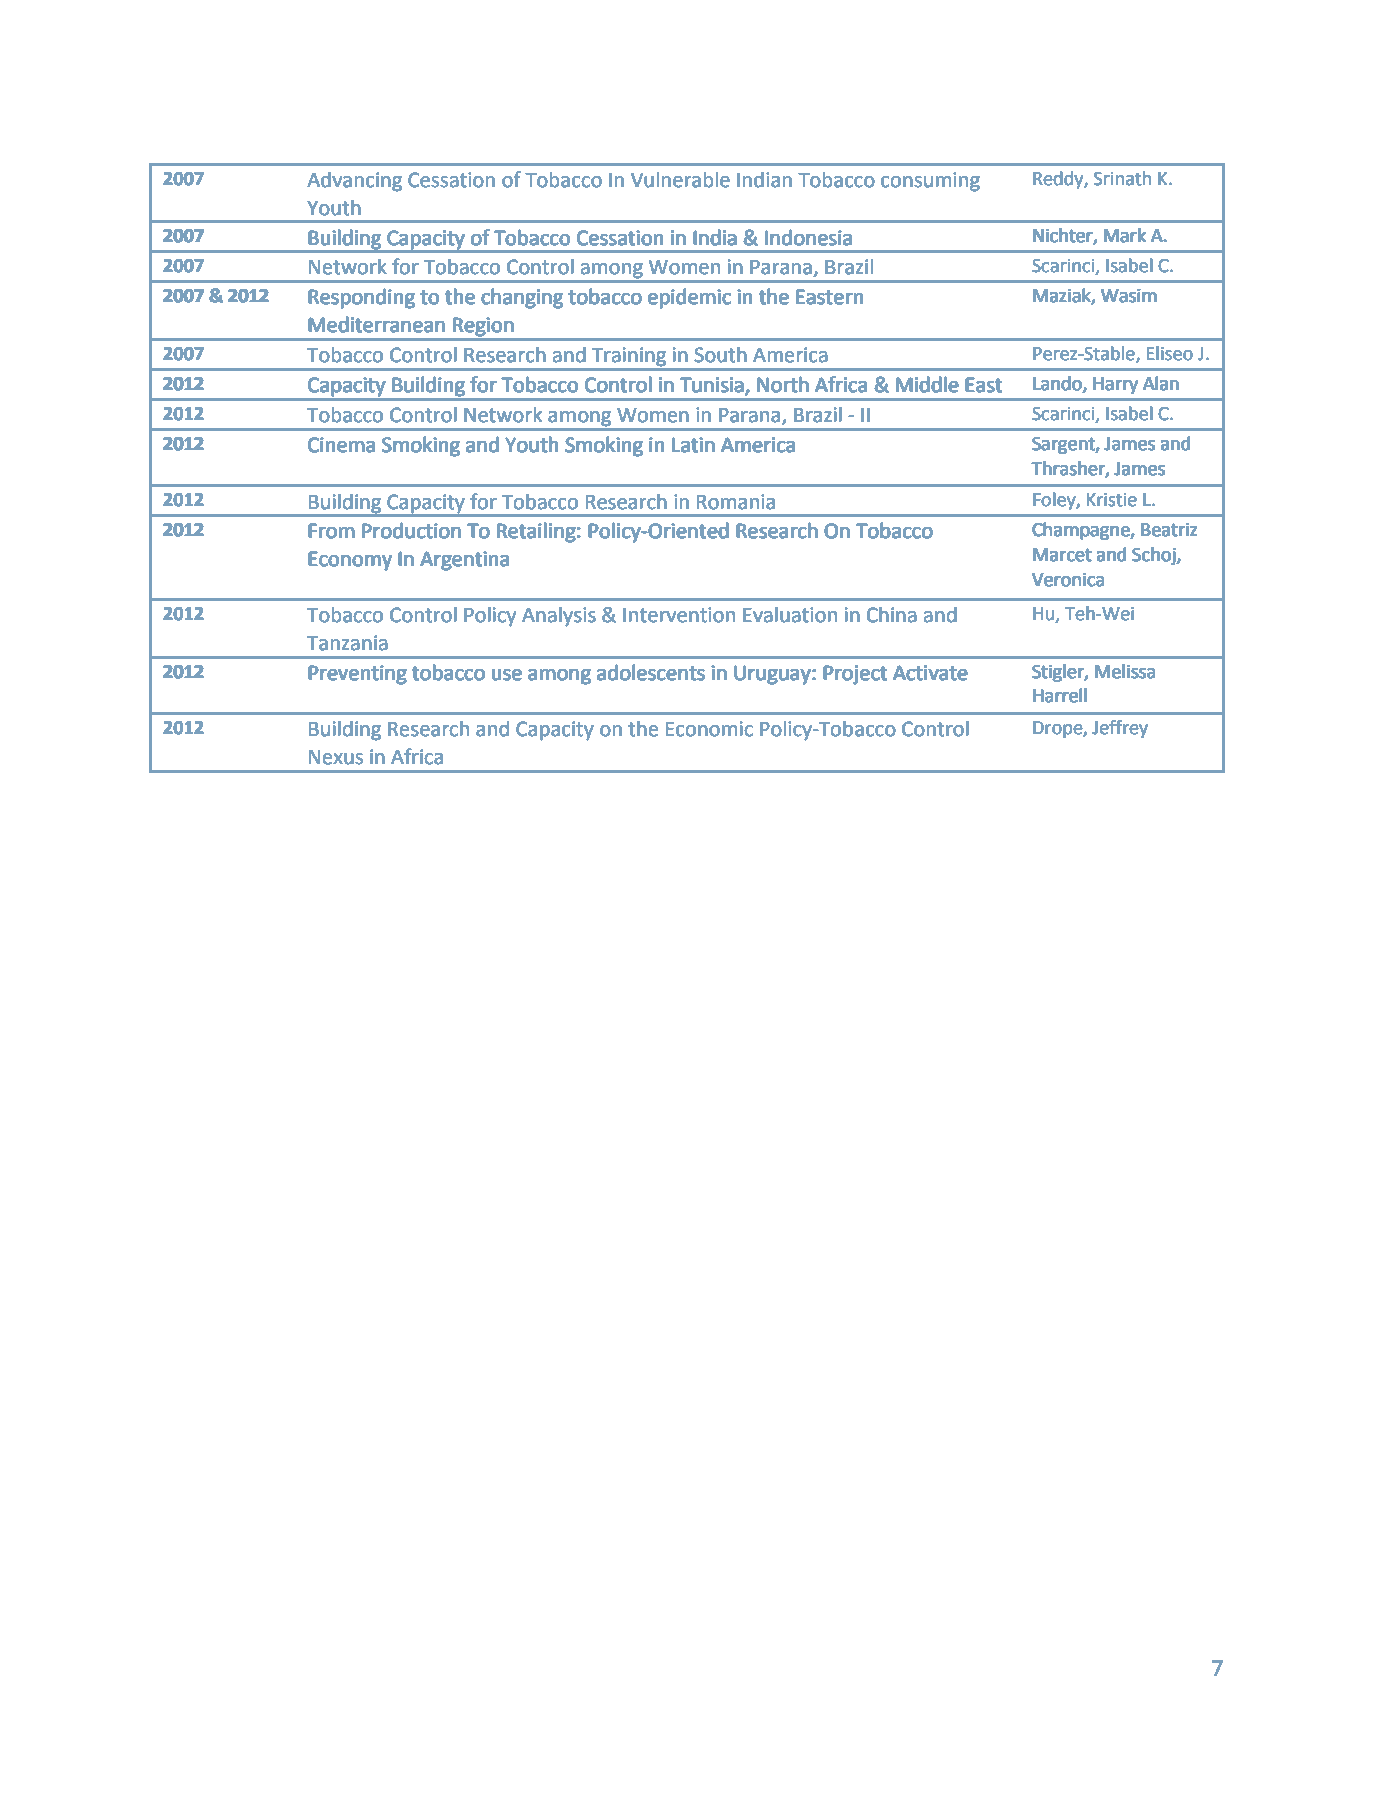 The image size is (1387, 1795). Describe the element at coordinates (354, 182) in the screenshot. I see `Advancing` at that location.
